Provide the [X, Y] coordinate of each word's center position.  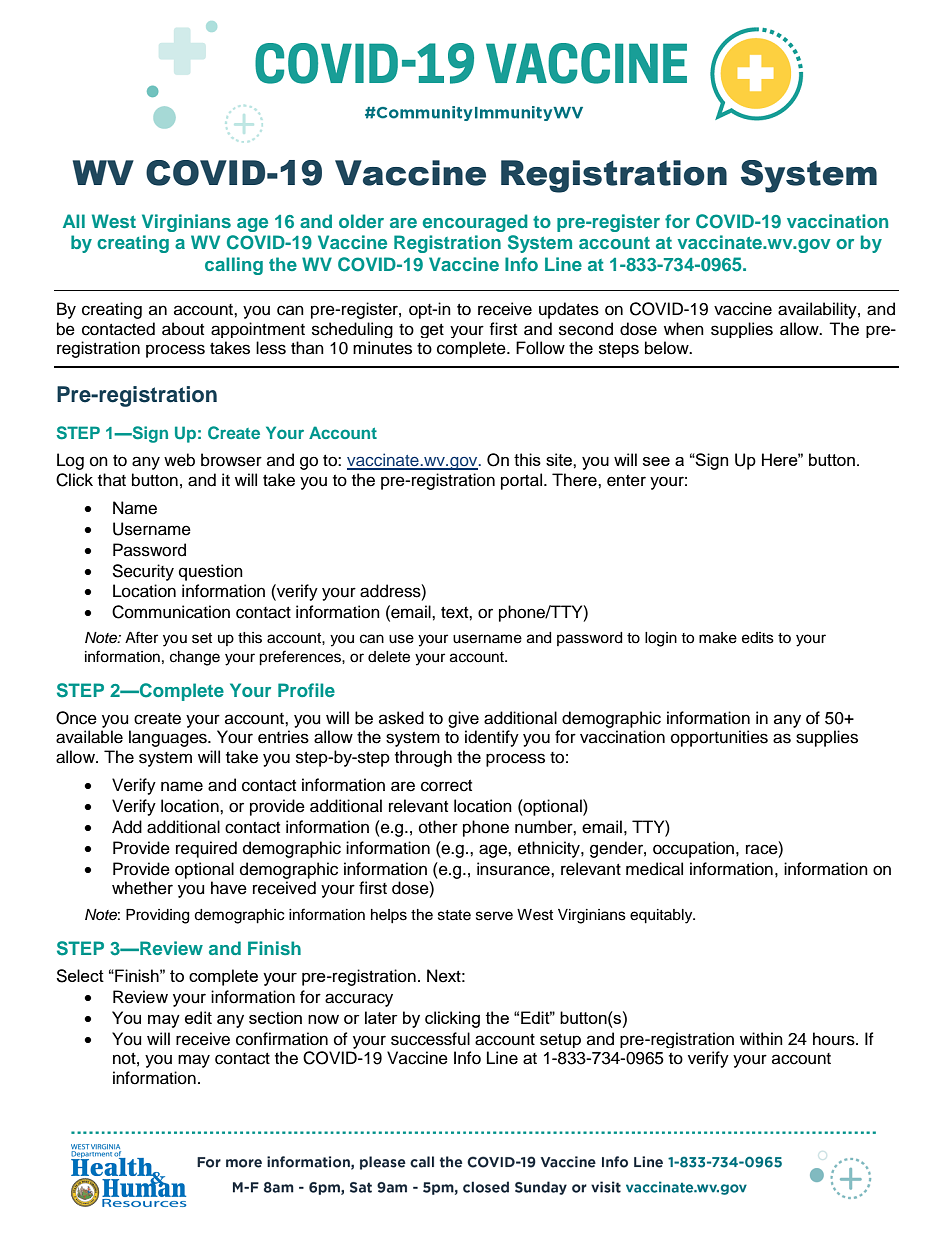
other [438, 827]
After [141, 637]
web [179, 460]
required [206, 849]
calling [234, 266]
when [684, 329]
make [718, 638]
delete [389, 657]
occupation [695, 849]
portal [521, 481]
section [275, 1017]
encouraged [475, 223]
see [656, 461]
